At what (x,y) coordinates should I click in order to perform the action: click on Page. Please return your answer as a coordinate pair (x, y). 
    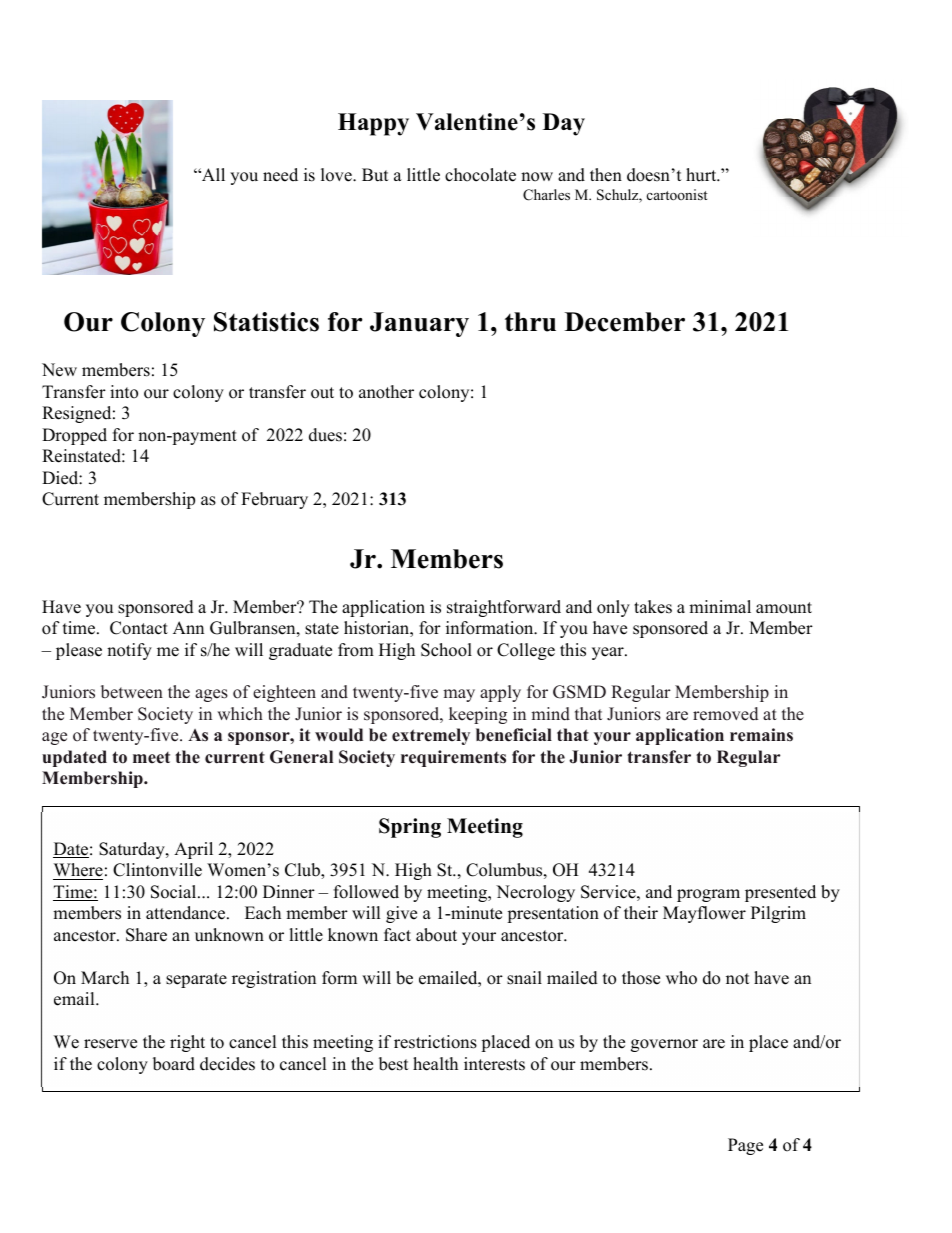
    Looking at the image, I should click on (745, 1146).
